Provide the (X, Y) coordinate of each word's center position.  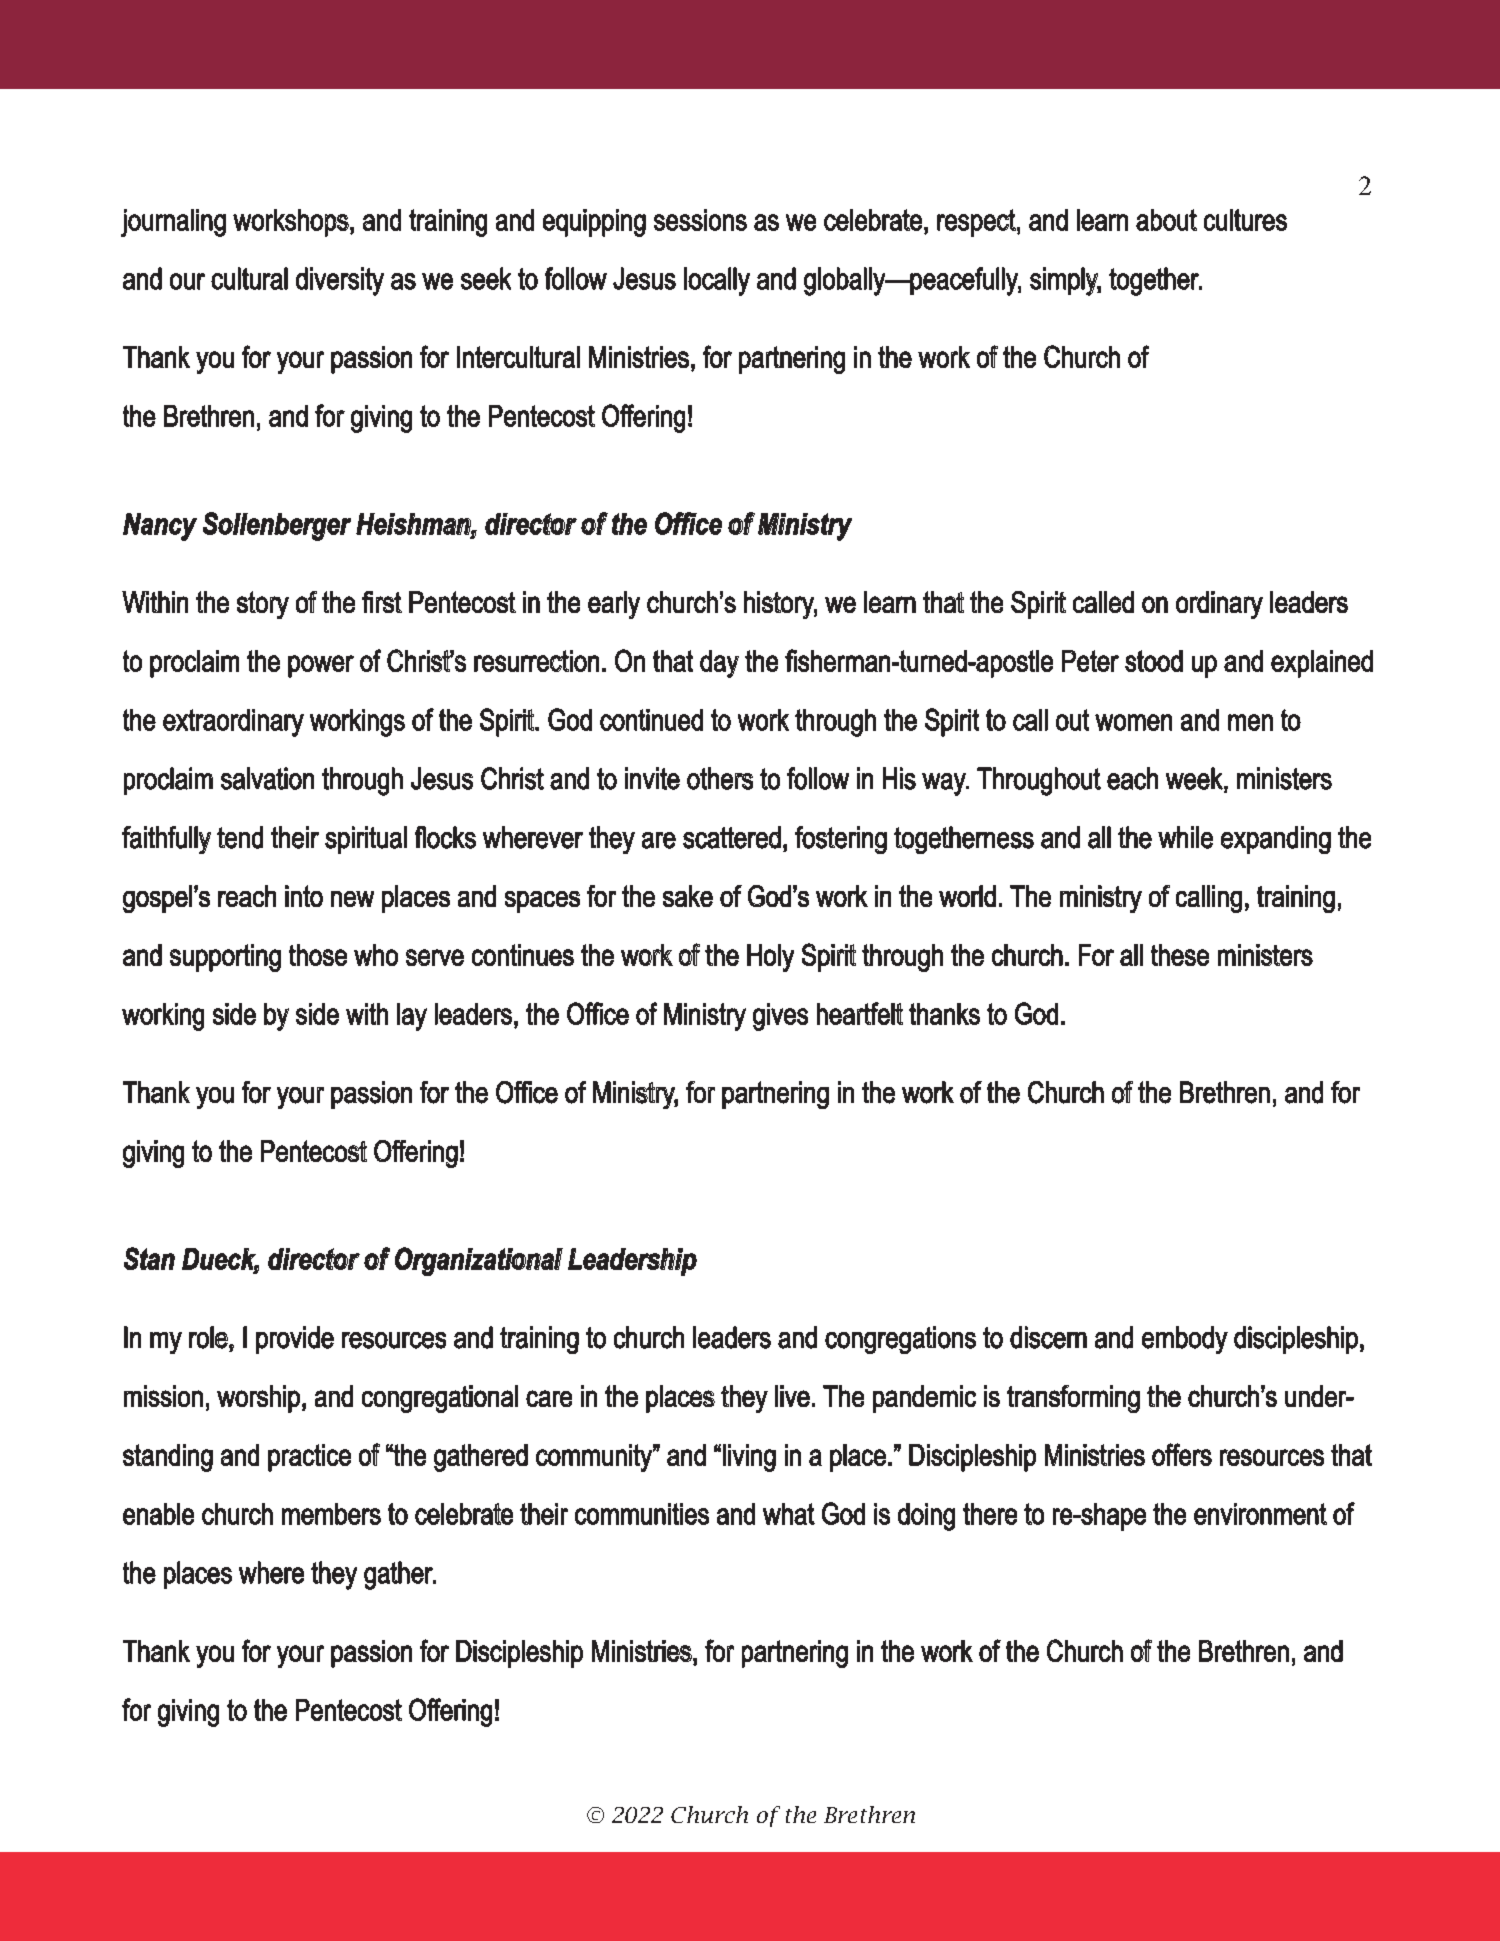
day (719, 664)
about (1166, 220)
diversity (340, 281)
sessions (700, 220)
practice (309, 1458)
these (1180, 955)
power (321, 666)
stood (1154, 661)
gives (780, 1017)
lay (412, 1017)
